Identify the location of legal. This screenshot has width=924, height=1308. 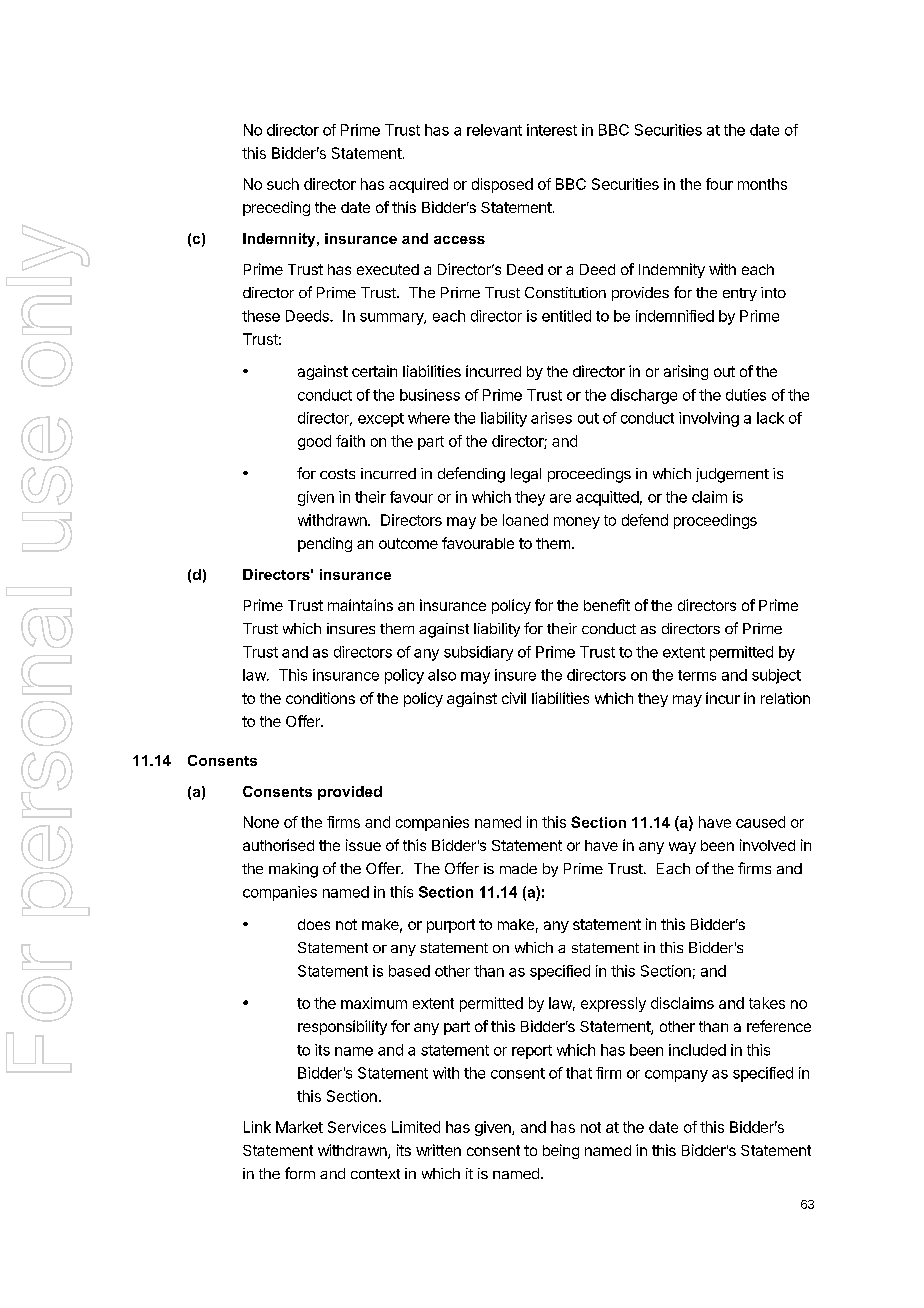
(526, 475).
